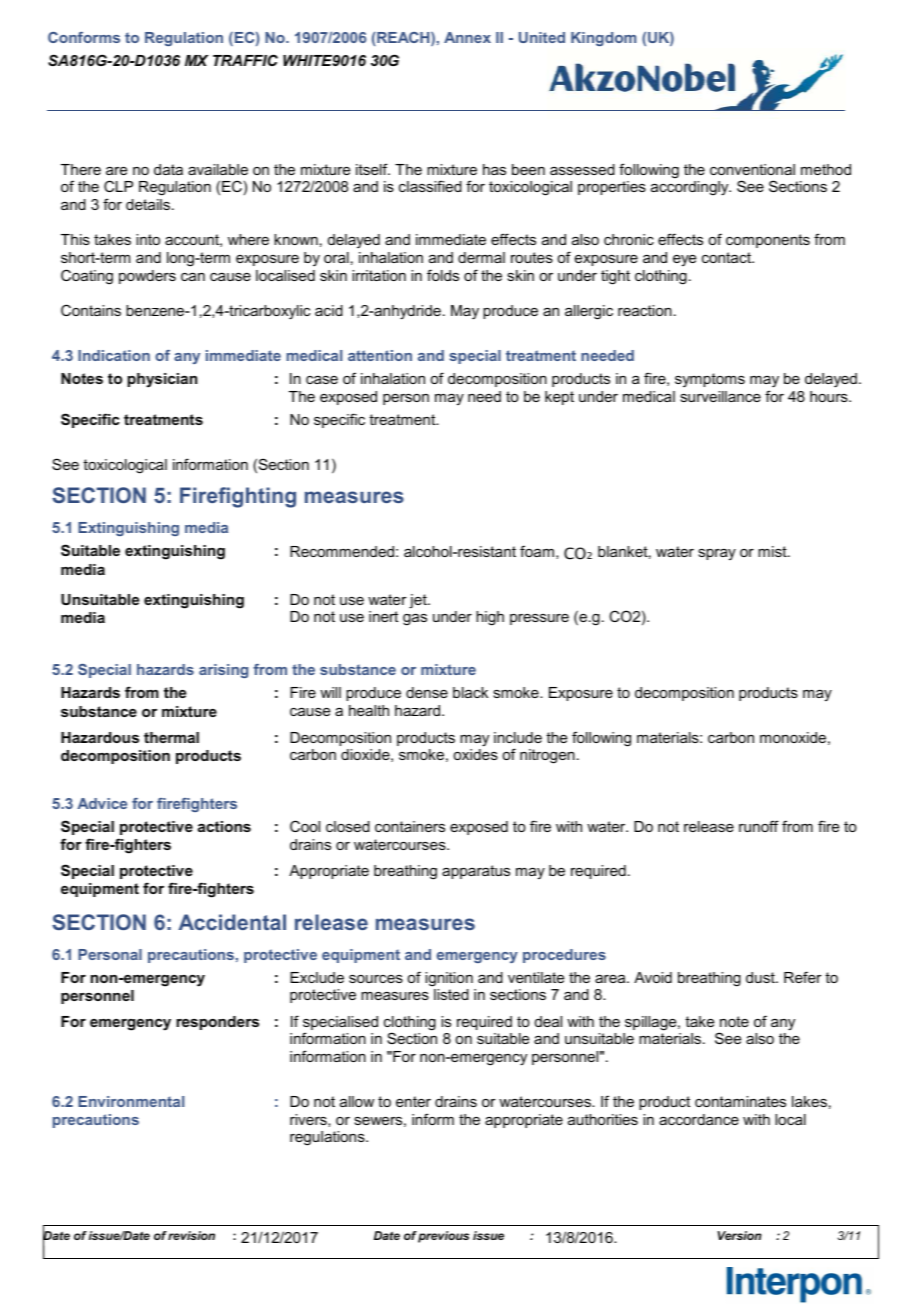 The width and height of the screenshot is (924, 1308). What do you see at coordinates (475, 754) in the screenshot?
I see `oxides` at bounding box center [475, 754].
